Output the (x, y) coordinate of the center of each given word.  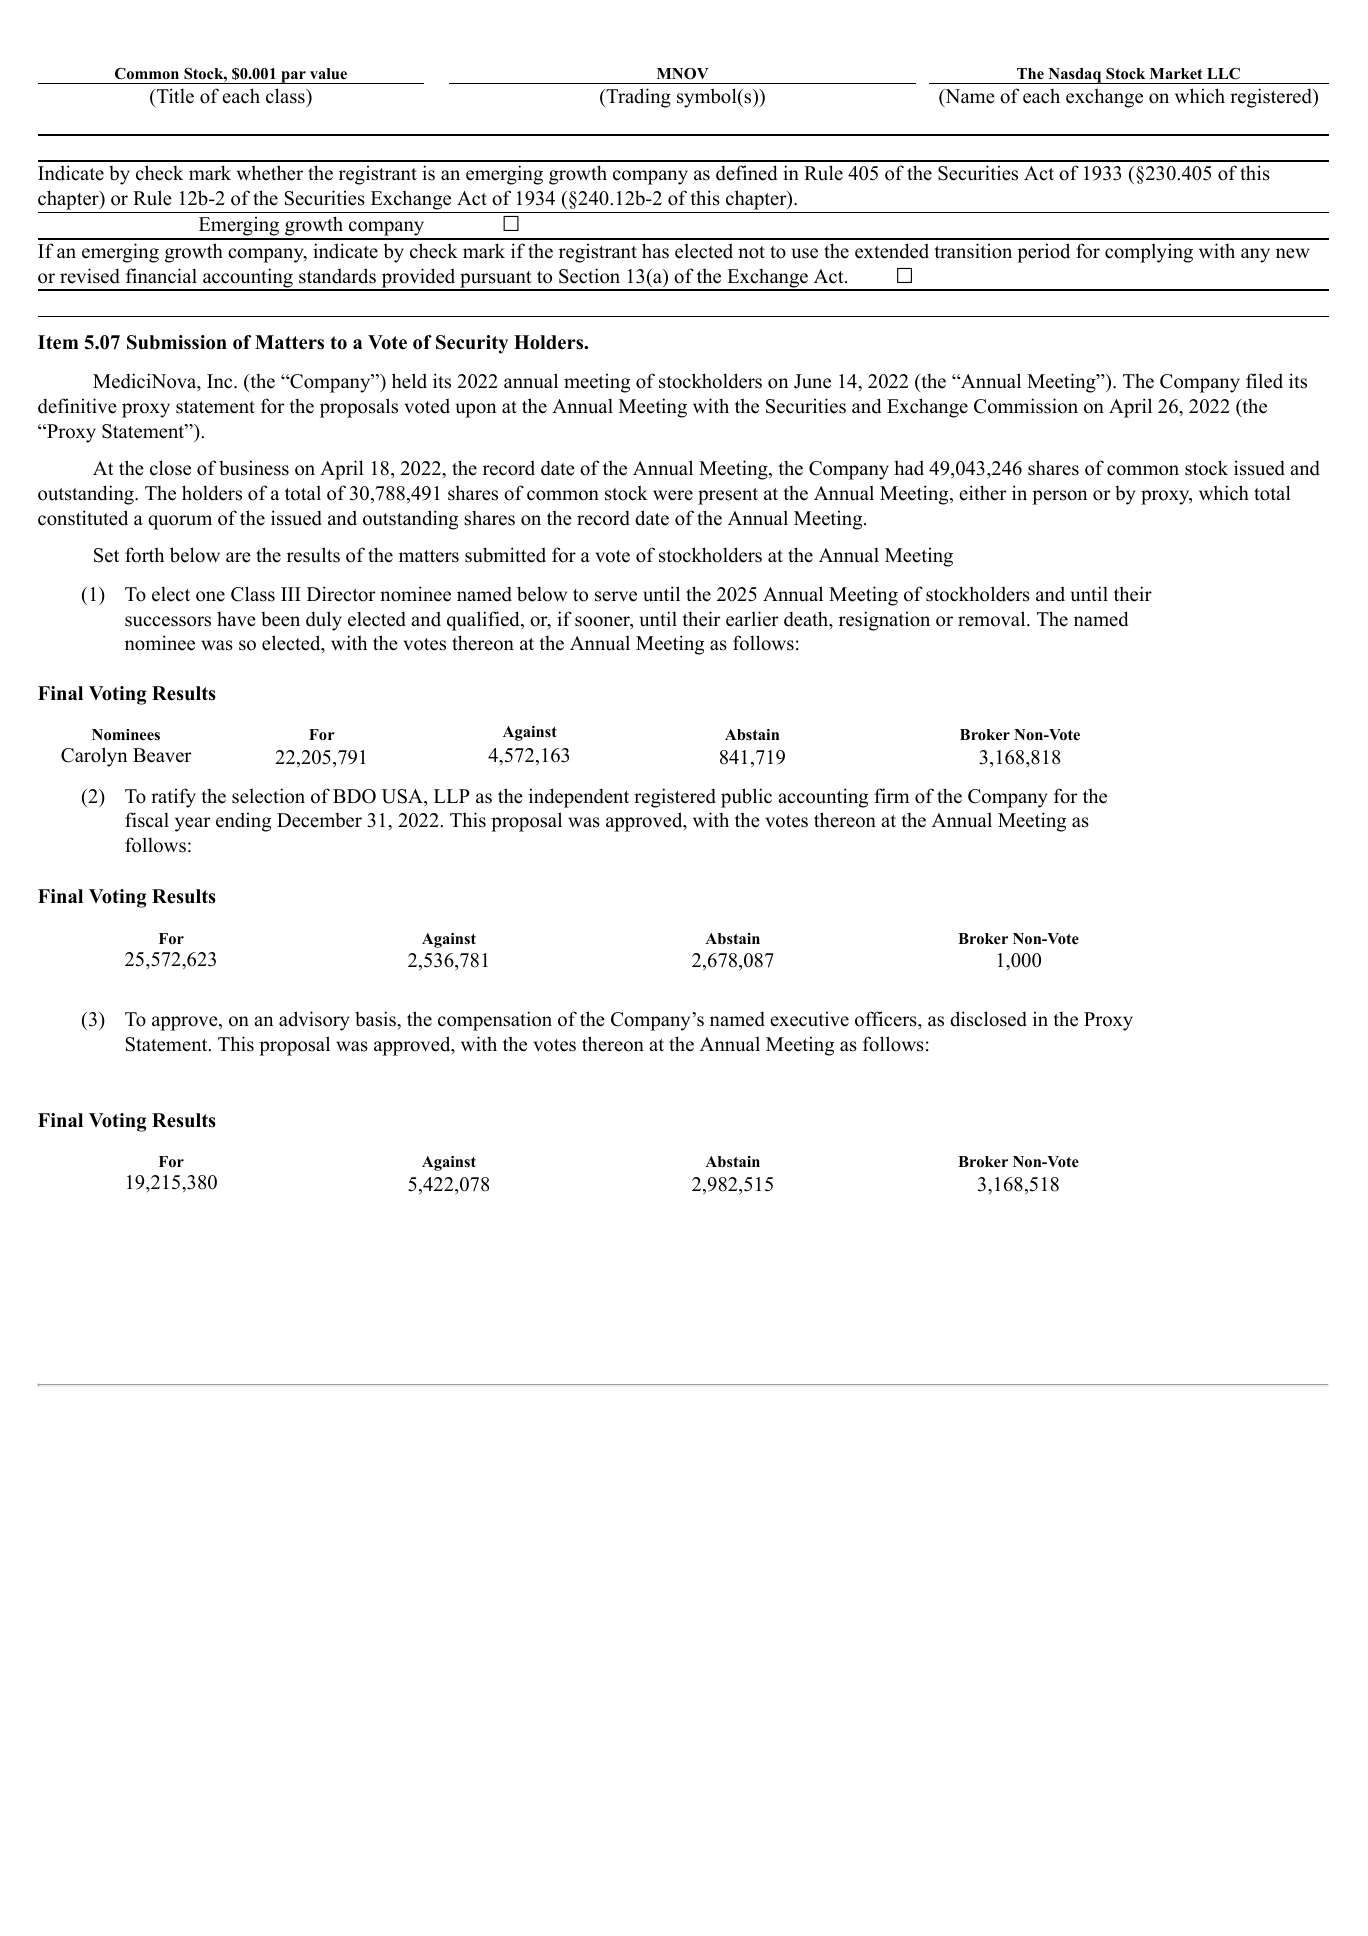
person (1060, 497)
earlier (752, 619)
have (236, 619)
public (746, 798)
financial (161, 276)
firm (892, 795)
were (673, 495)
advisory (314, 1021)
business (254, 468)
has (655, 251)
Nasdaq (1075, 76)
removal (993, 619)
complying (1149, 253)
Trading (637, 98)
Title (174, 96)
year (193, 824)
